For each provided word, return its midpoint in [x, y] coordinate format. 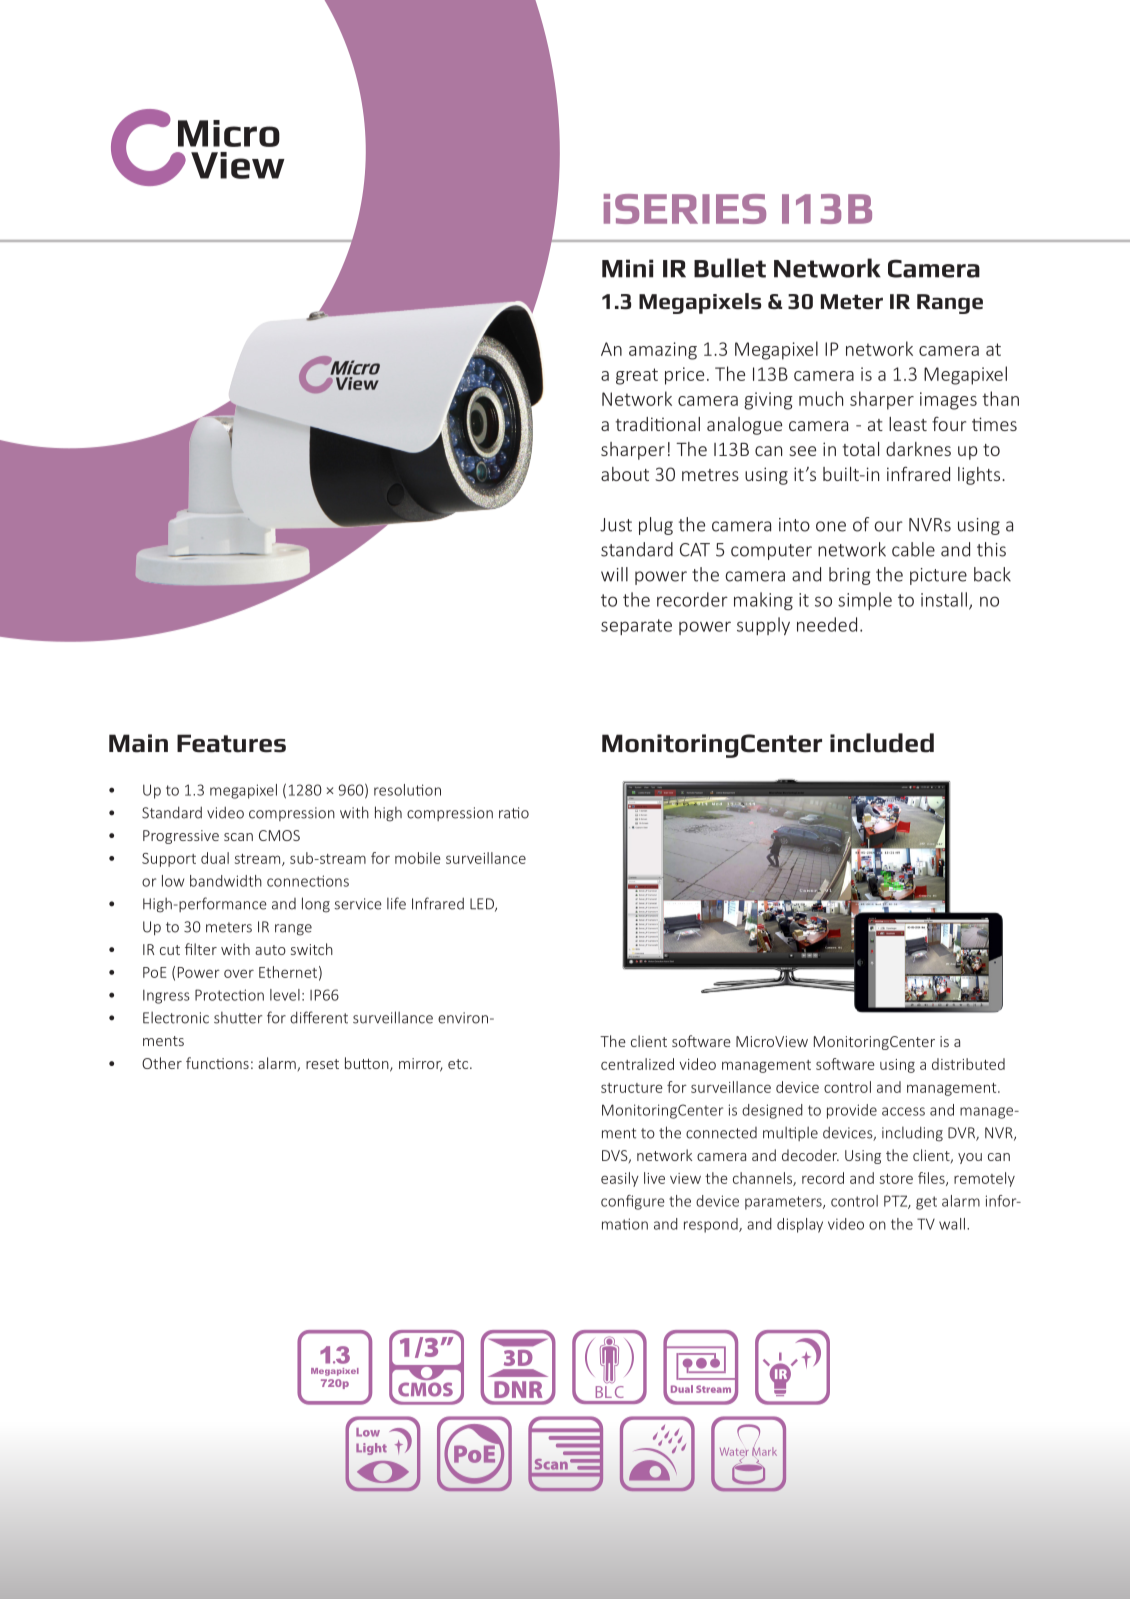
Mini [627, 268]
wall [952, 1224]
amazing [663, 351]
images [948, 401]
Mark [764, 1450]
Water [734, 1453]
